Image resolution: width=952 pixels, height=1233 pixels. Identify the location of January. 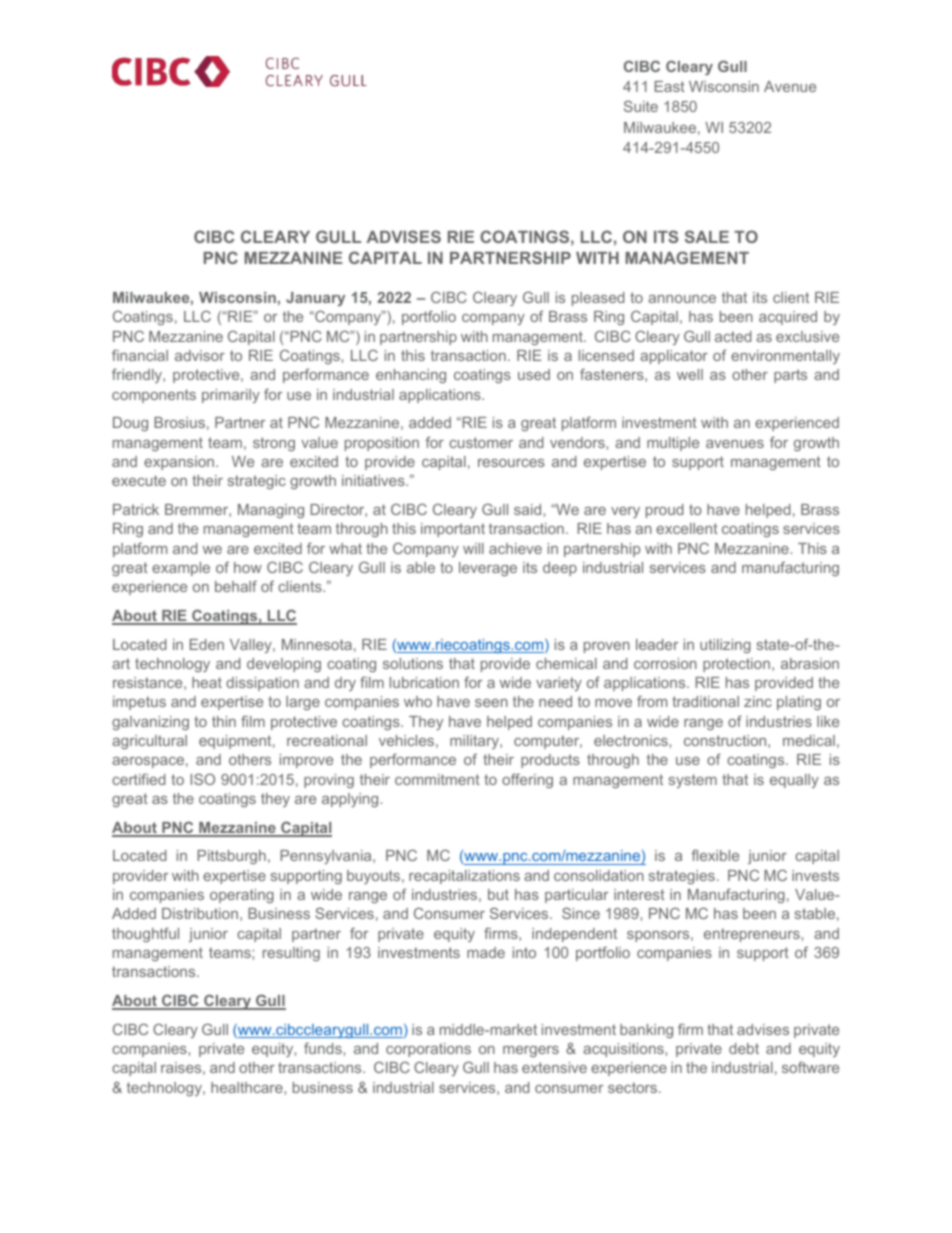
(315, 299).
